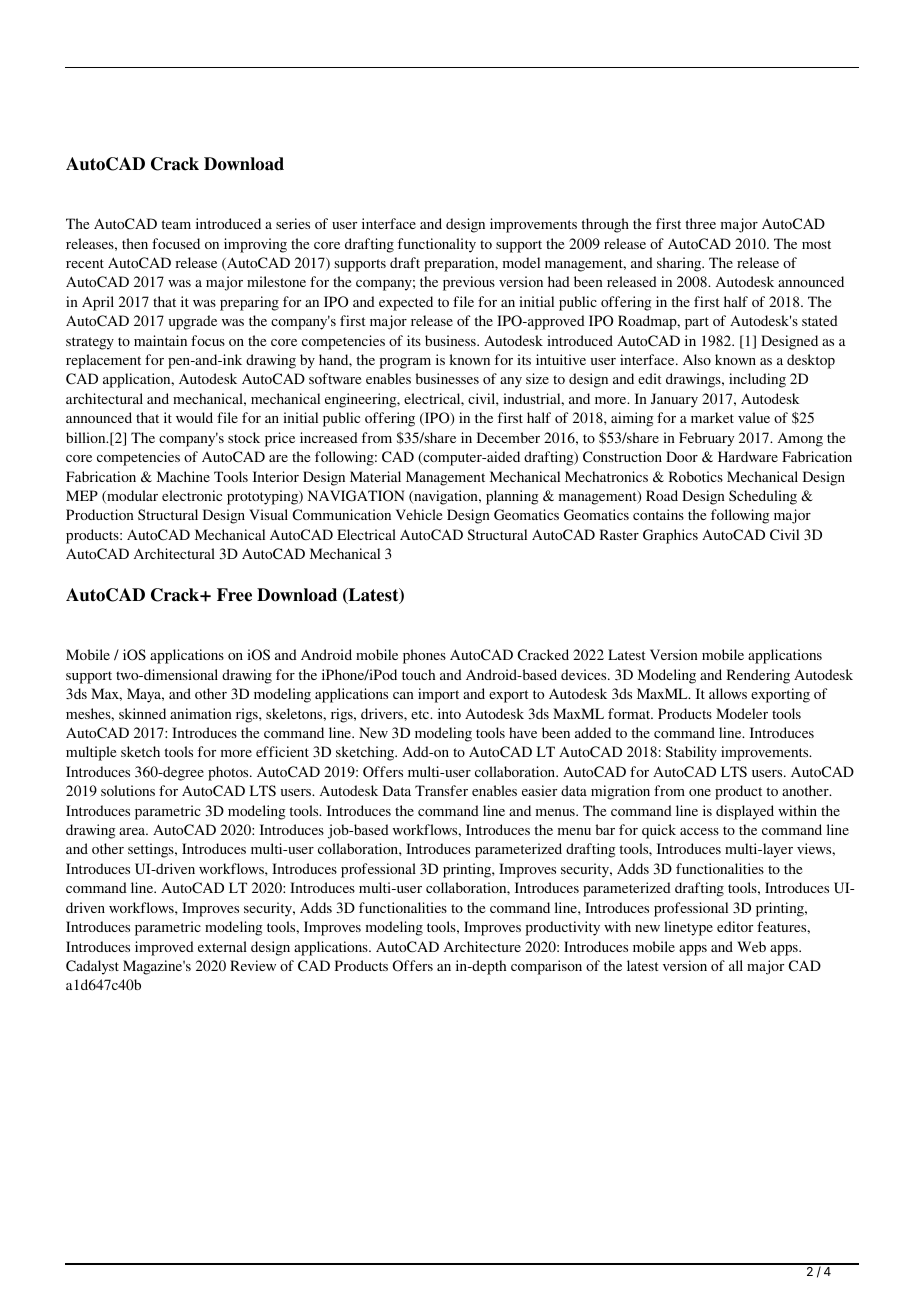 This screenshot has width=924, height=1308. What do you see at coordinates (128, 790) in the screenshot?
I see `solutions` at bounding box center [128, 790].
